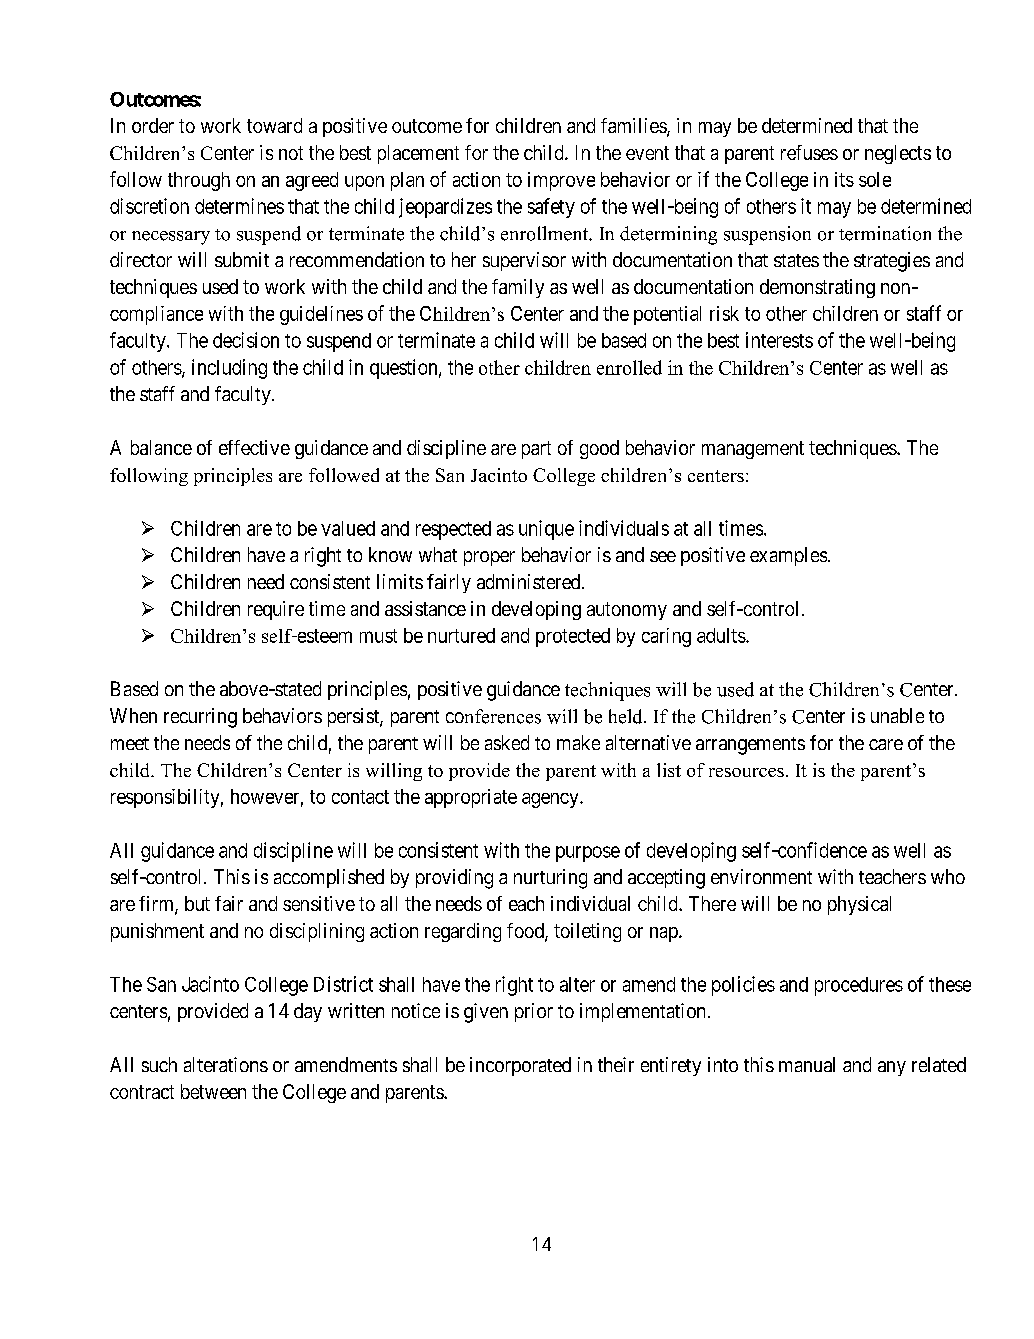 The height and width of the screenshot is (1339, 1034). What do you see at coordinates (520, 1066) in the screenshot?
I see `incorporated` at bounding box center [520, 1066].
